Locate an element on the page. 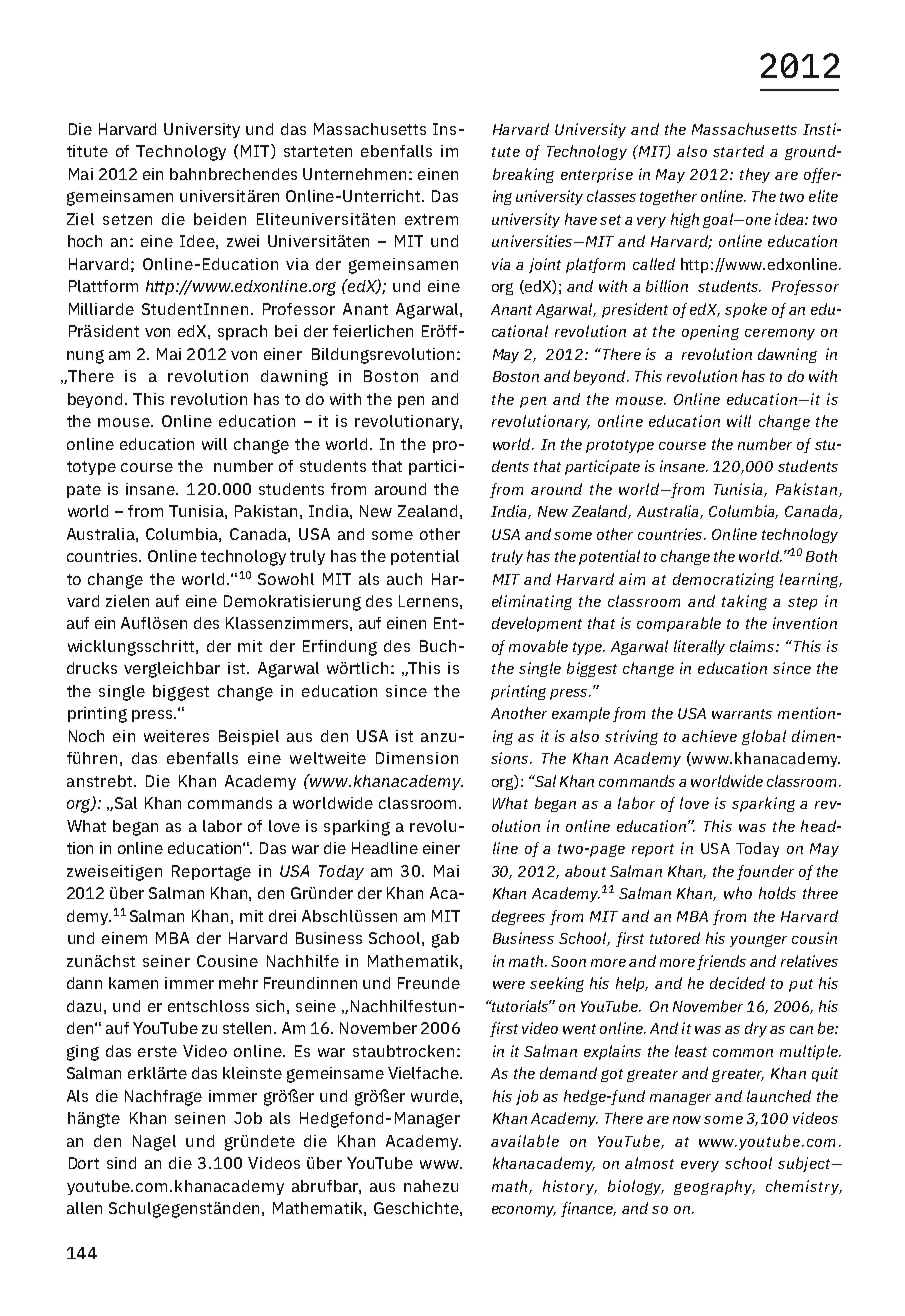  movable is located at coordinates (538, 646).
